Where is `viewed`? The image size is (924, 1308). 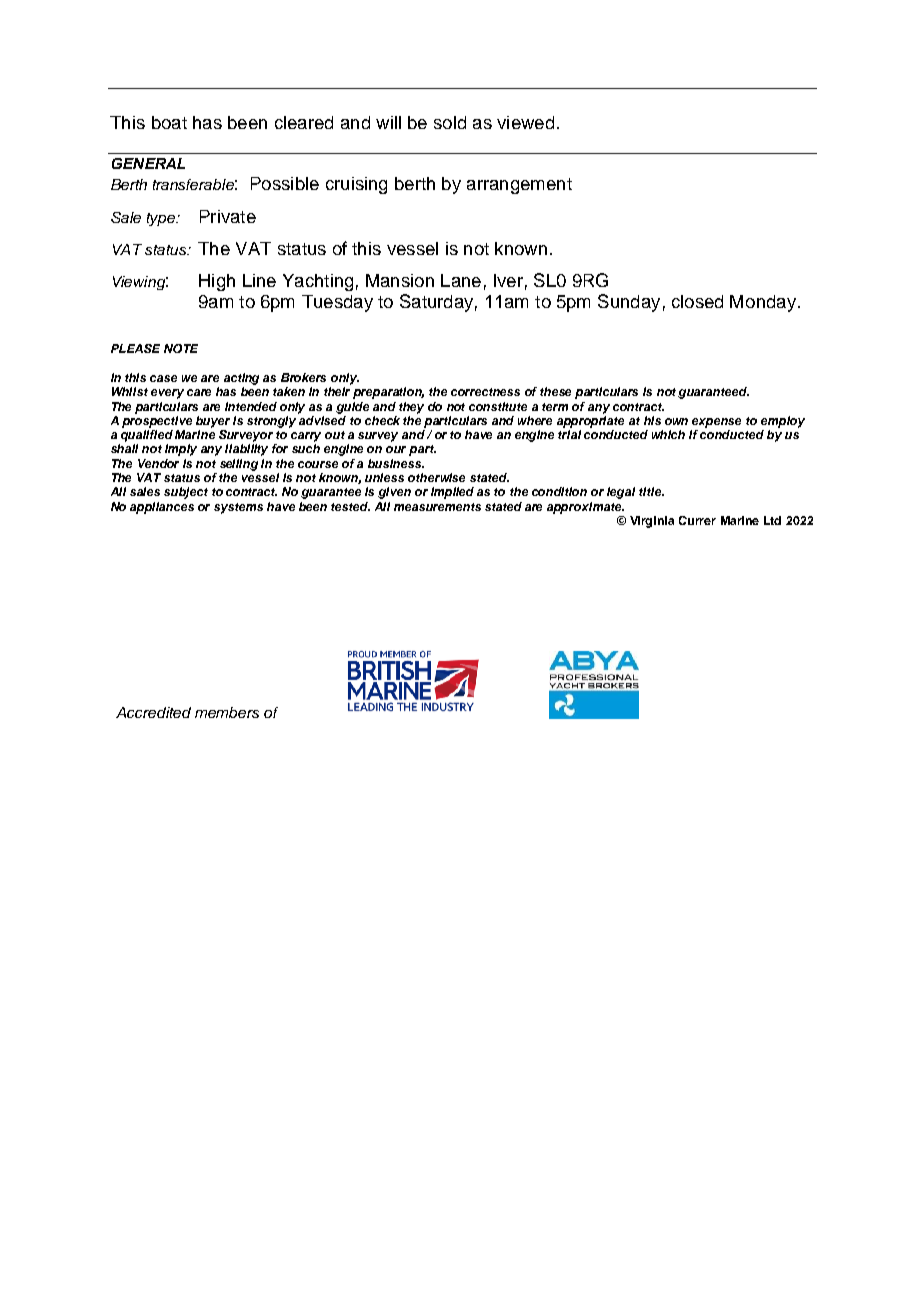
viewed is located at coordinates (525, 122).
